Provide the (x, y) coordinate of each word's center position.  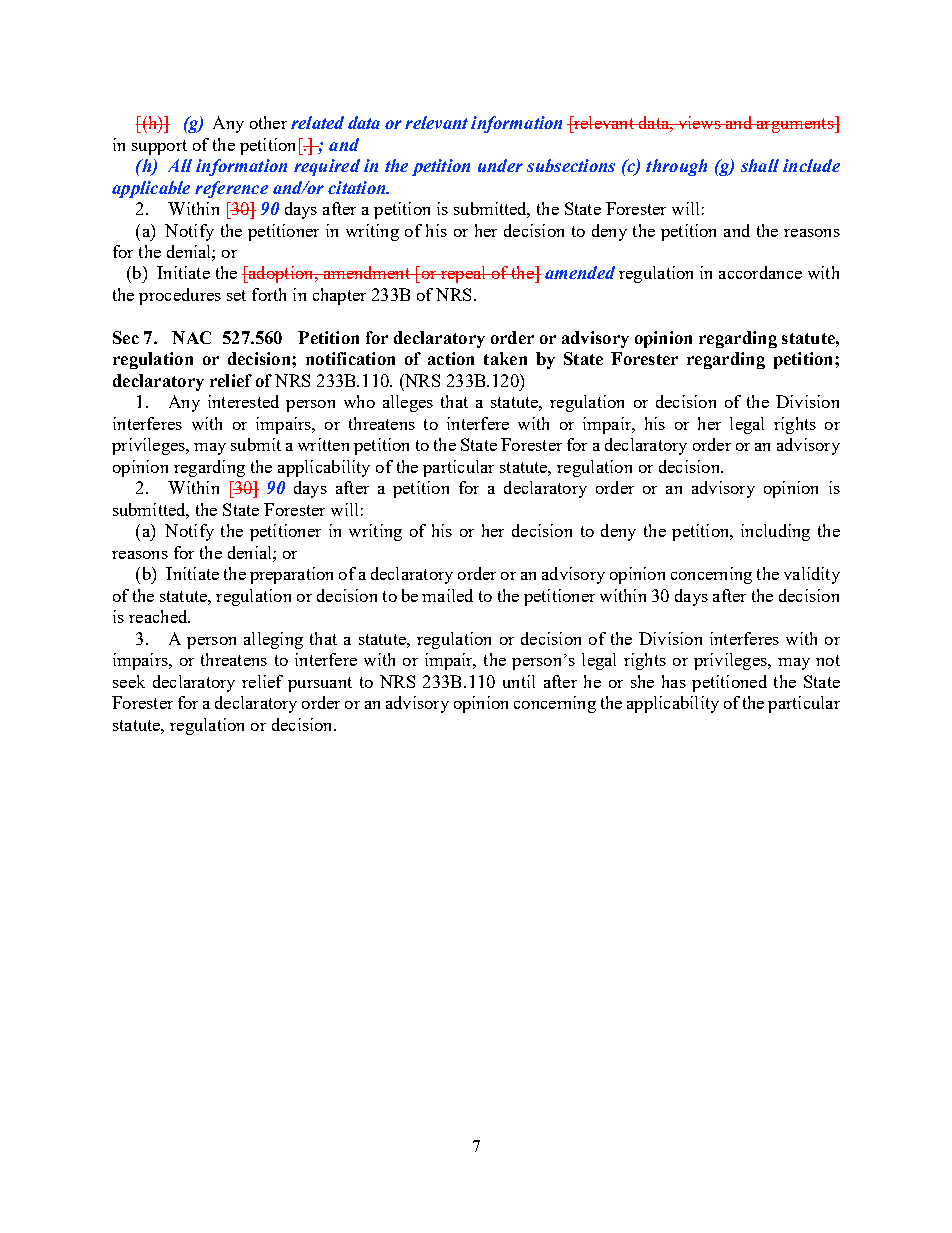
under (500, 165)
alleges (408, 403)
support (159, 147)
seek (129, 681)
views (699, 122)
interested (243, 401)
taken (505, 358)
